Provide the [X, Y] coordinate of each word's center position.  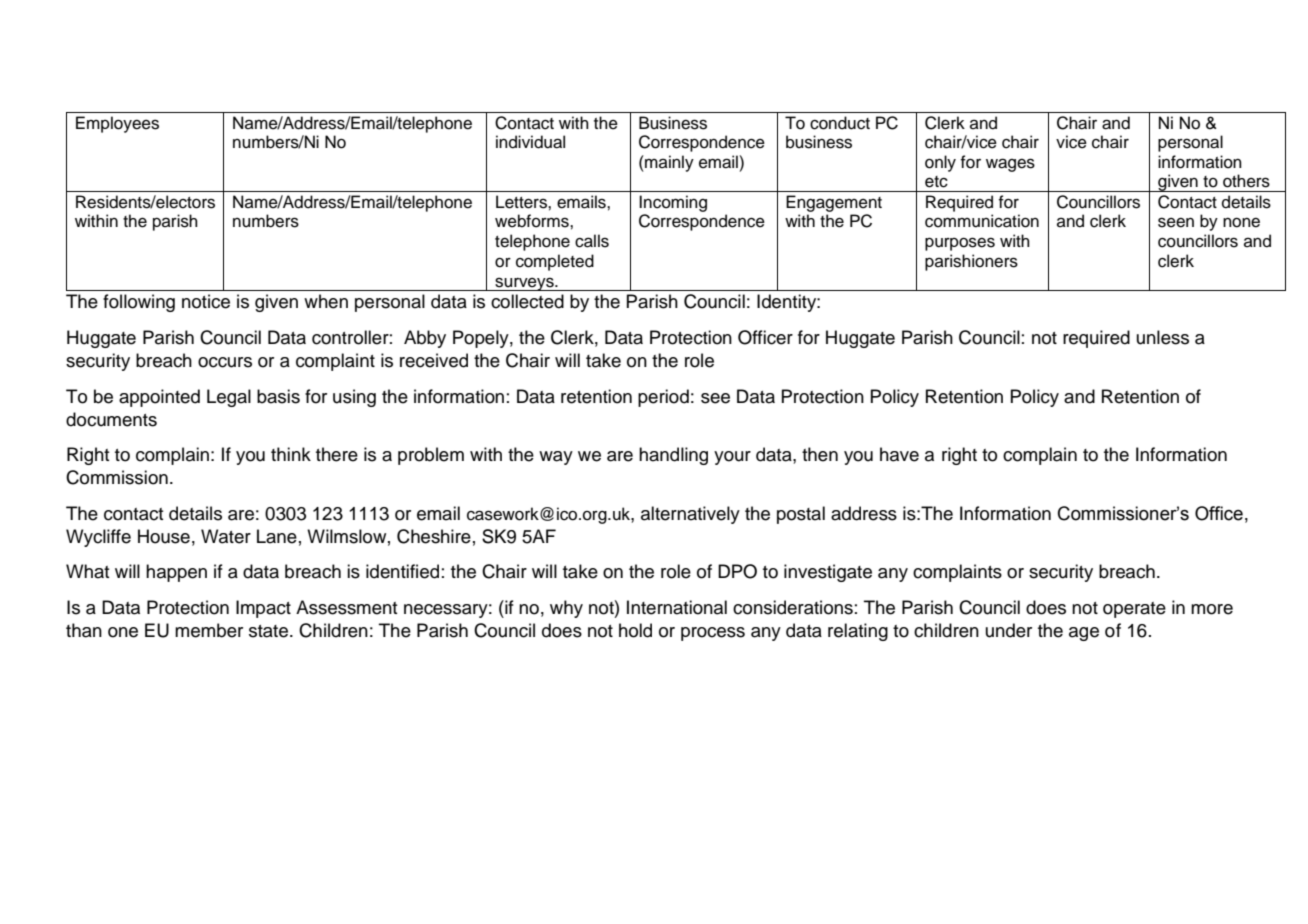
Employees [117, 124]
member [209, 630]
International [677, 607]
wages [1010, 165]
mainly [668, 163]
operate [1134, 610]
